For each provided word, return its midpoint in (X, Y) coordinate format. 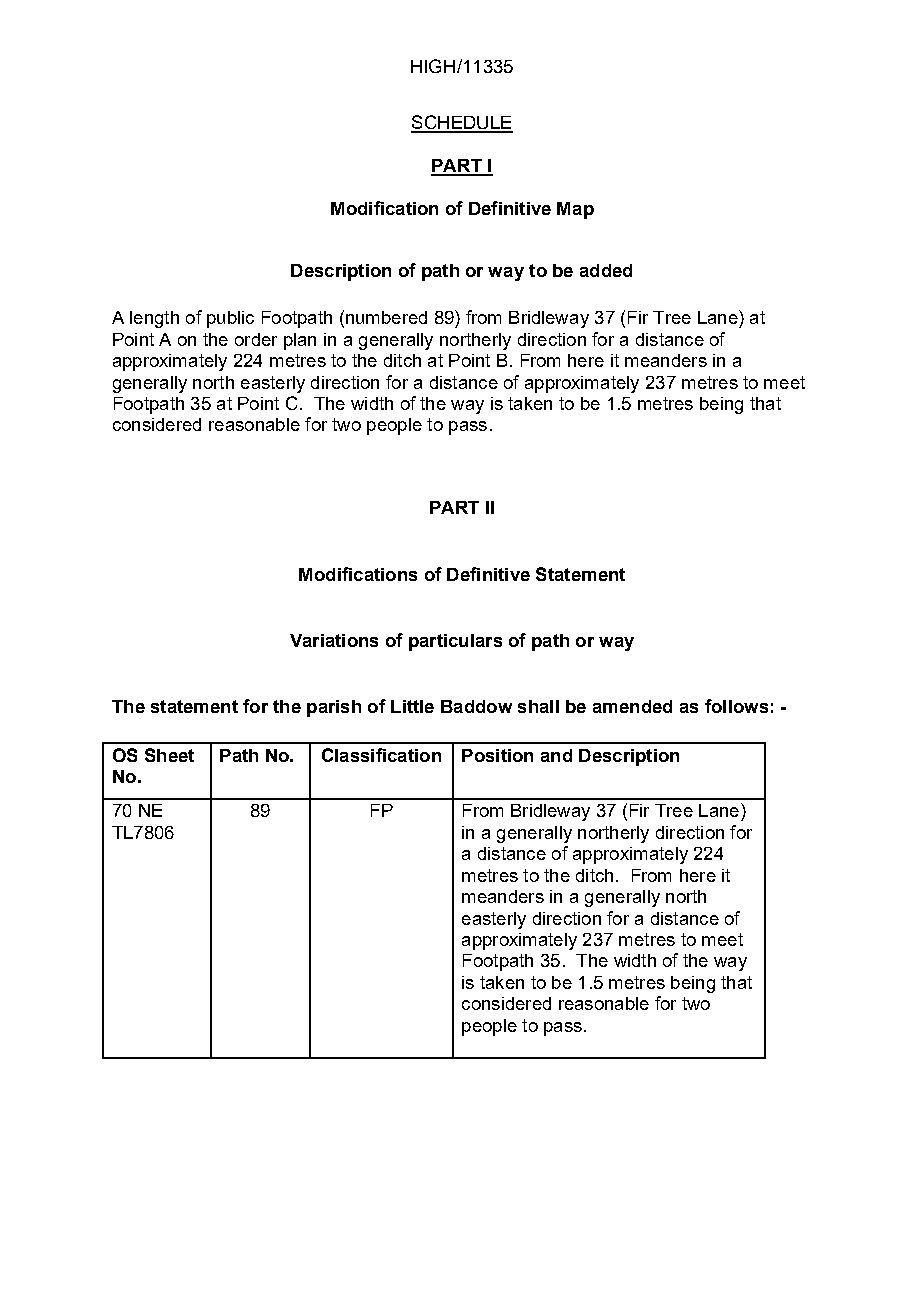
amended (632, 706)
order (256, 339)
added (606, 270)
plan (300, 341)
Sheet (169, 755)
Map (575, 210)
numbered (386, 317)
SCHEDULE (462, 123)
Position (497, 755)
